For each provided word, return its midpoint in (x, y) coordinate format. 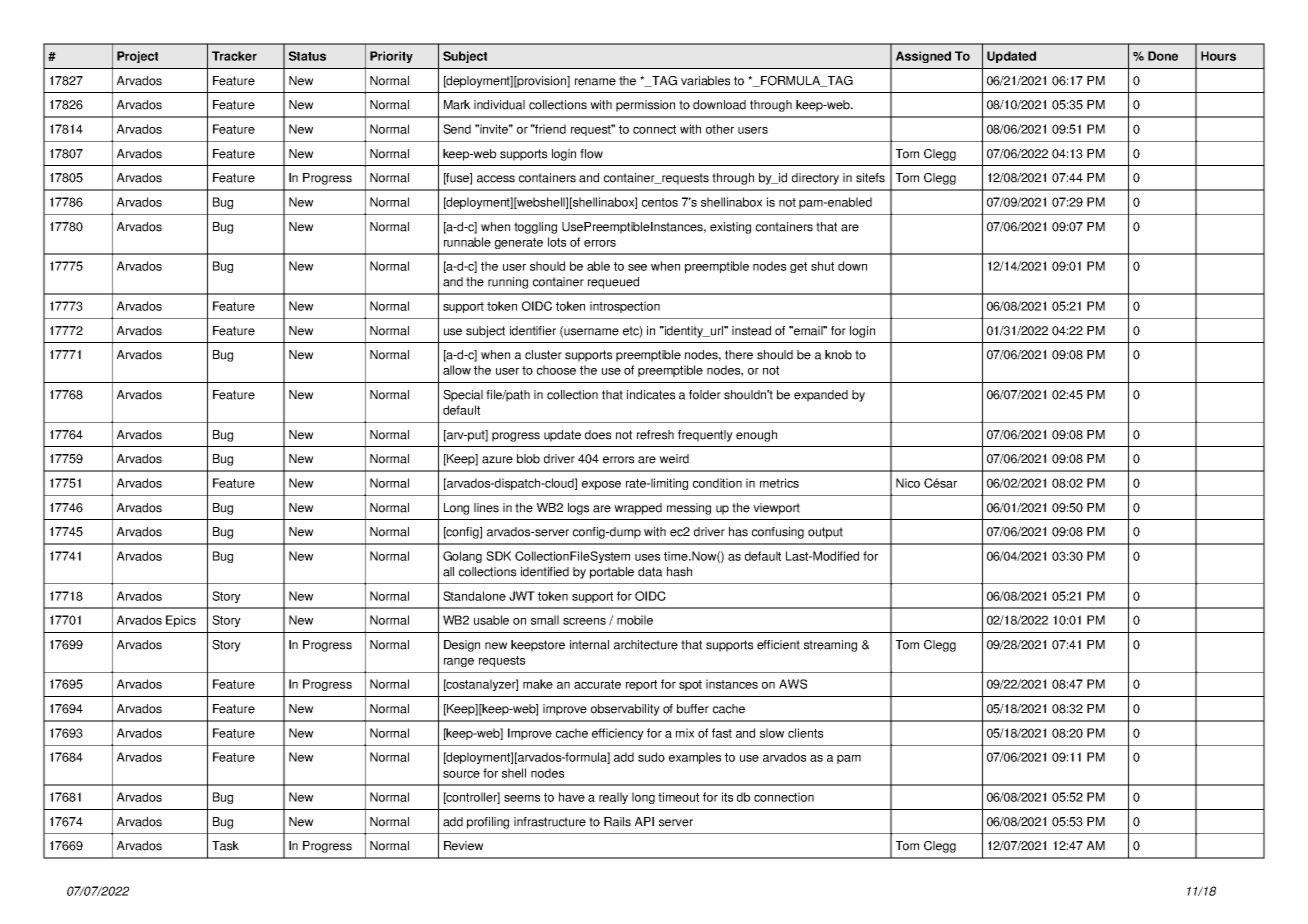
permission (645, 106)
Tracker (234, 56)
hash (679, 572)
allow (457, 370)
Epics (181, 621)
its (727, 797)
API (644, 821)
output (825, 533)
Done (1163, 56)
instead (751, 331)
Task (225, 846)
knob (838, 355)
